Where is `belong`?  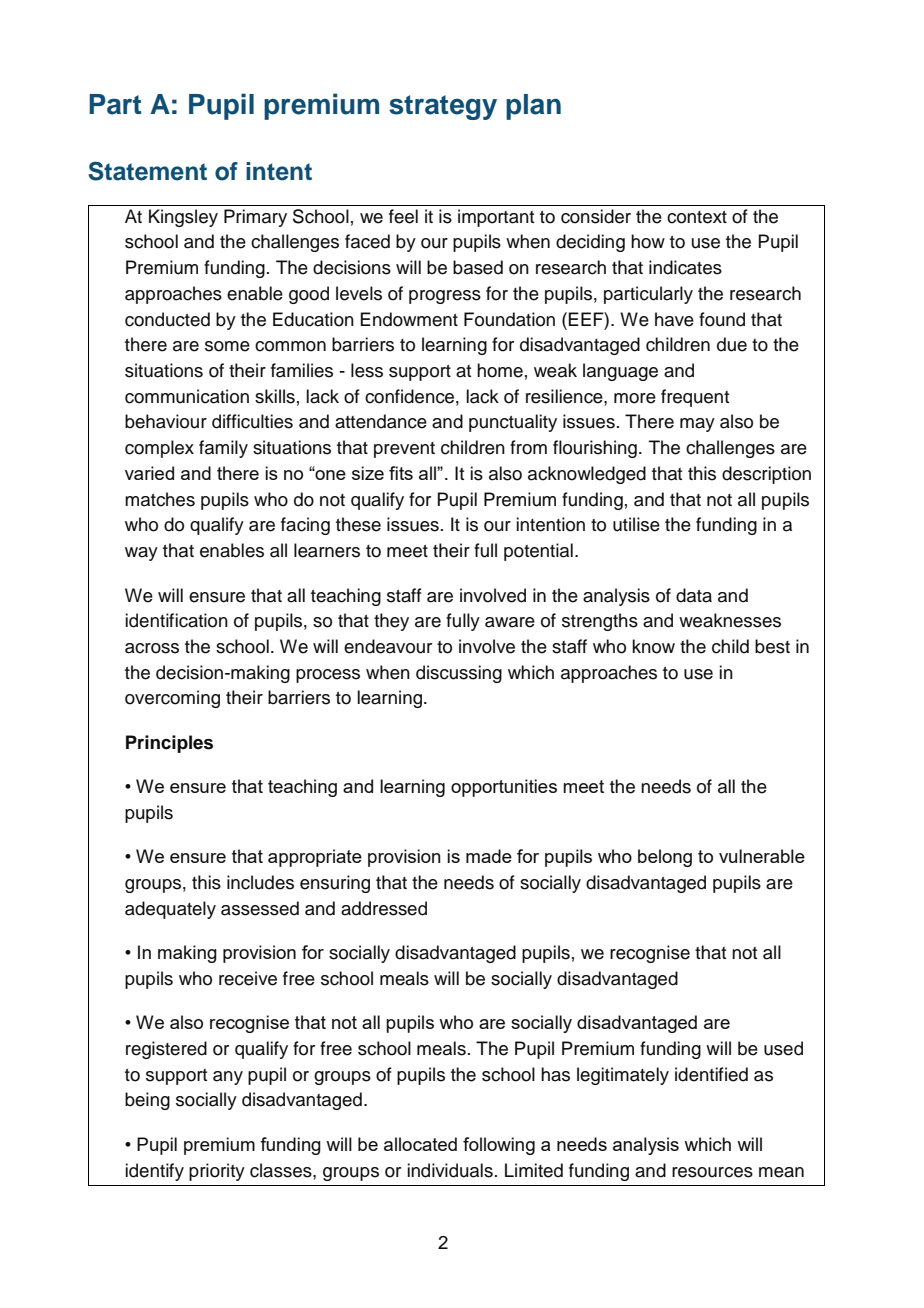
belong is located at coordinates (665, 858).
